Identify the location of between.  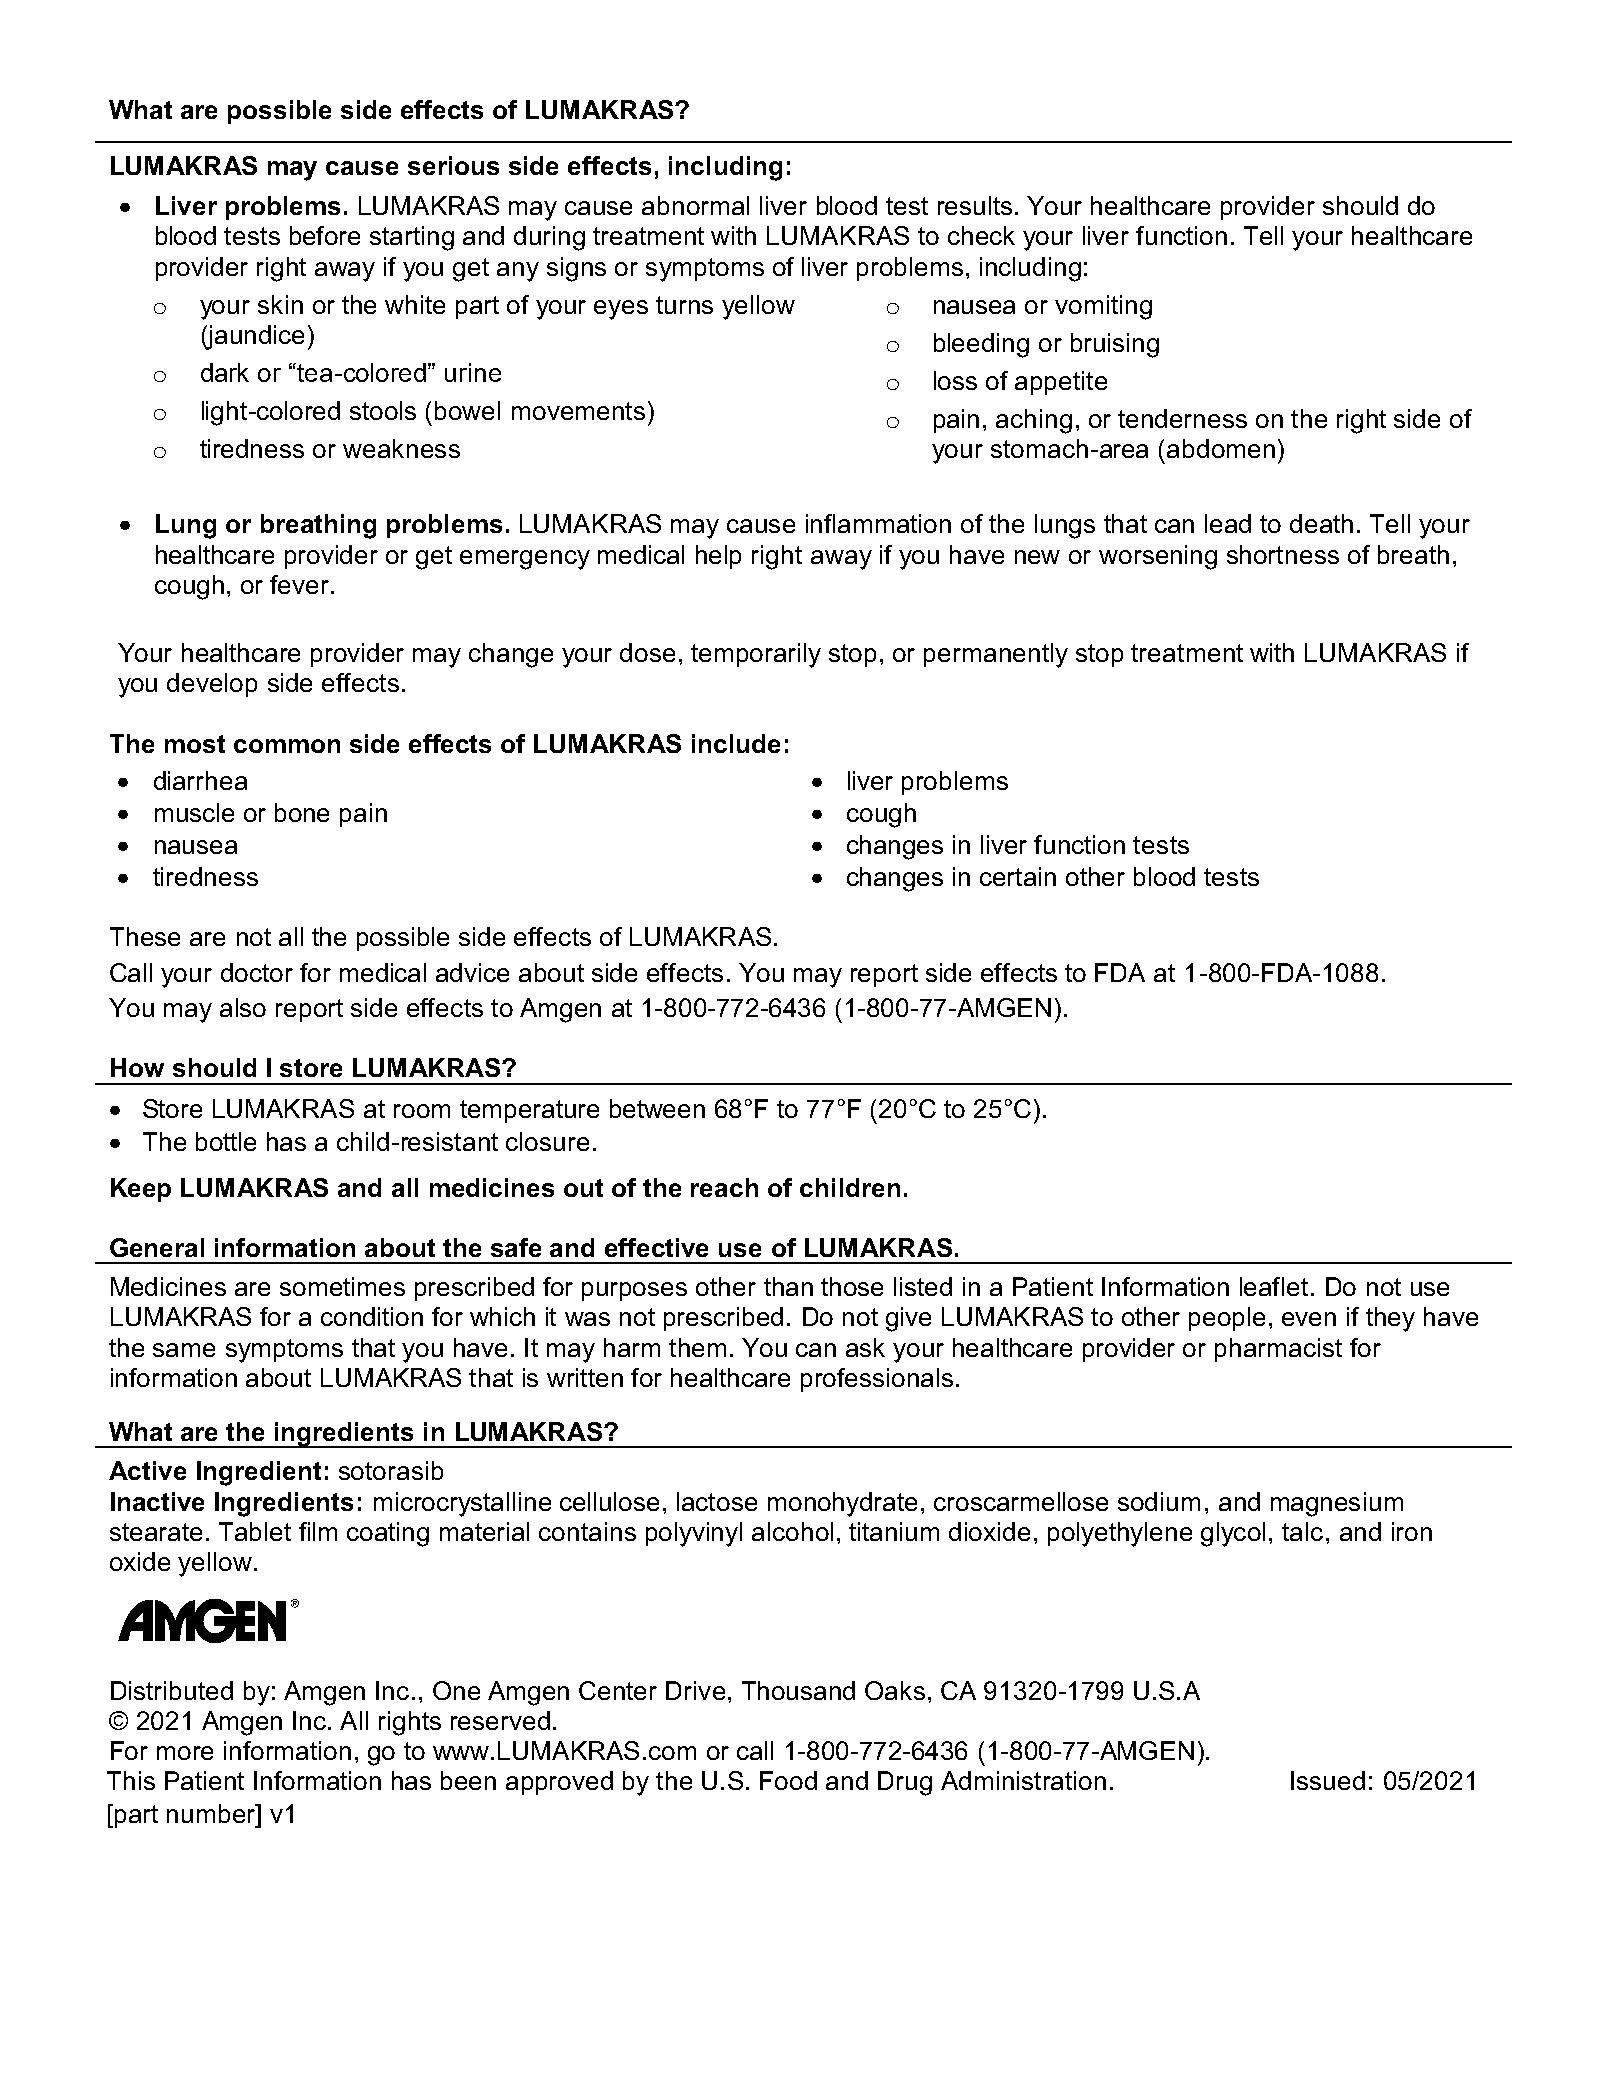
(657, 1108).
